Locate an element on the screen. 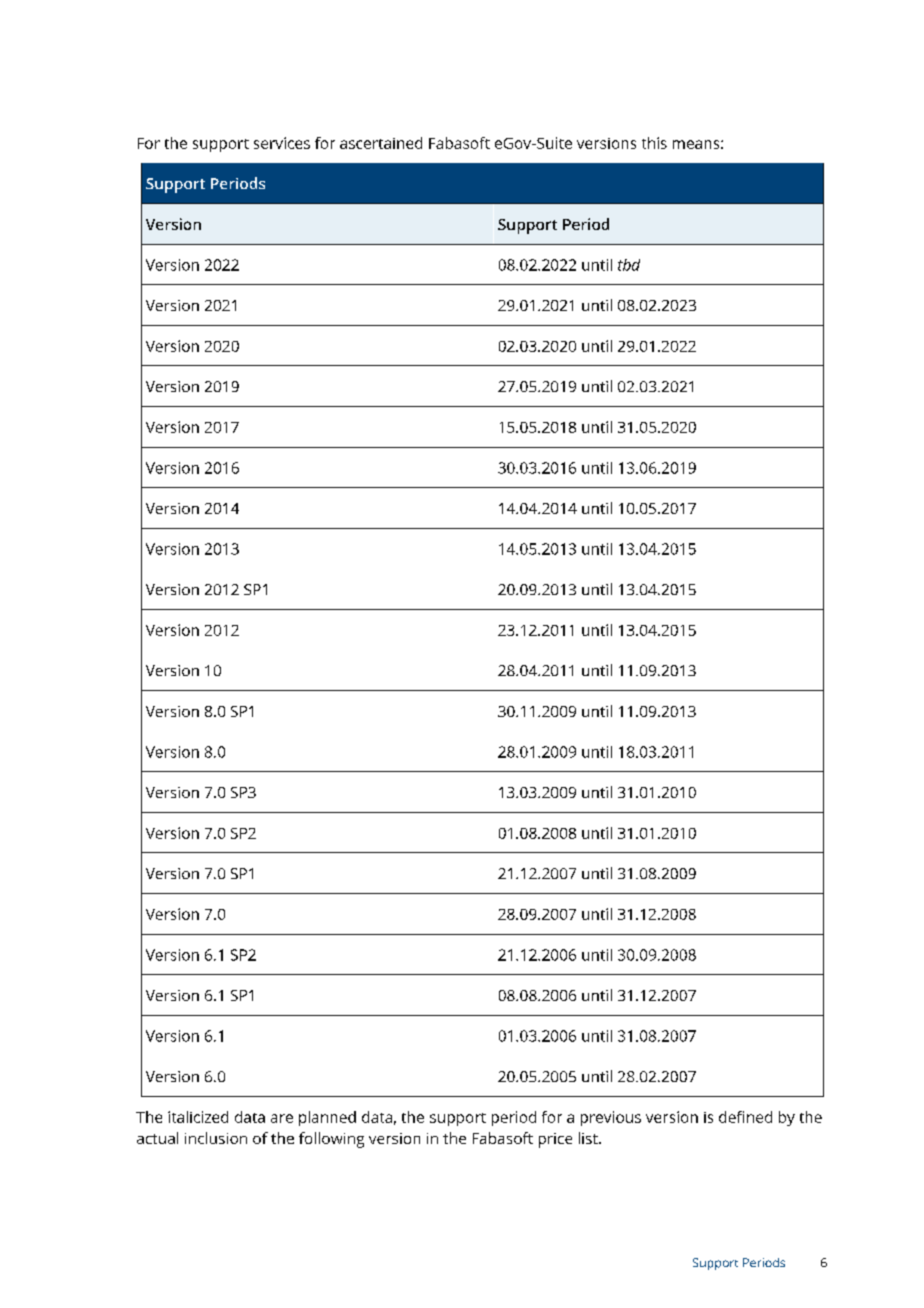  inclusion is located at coordinates (216, 1138).
